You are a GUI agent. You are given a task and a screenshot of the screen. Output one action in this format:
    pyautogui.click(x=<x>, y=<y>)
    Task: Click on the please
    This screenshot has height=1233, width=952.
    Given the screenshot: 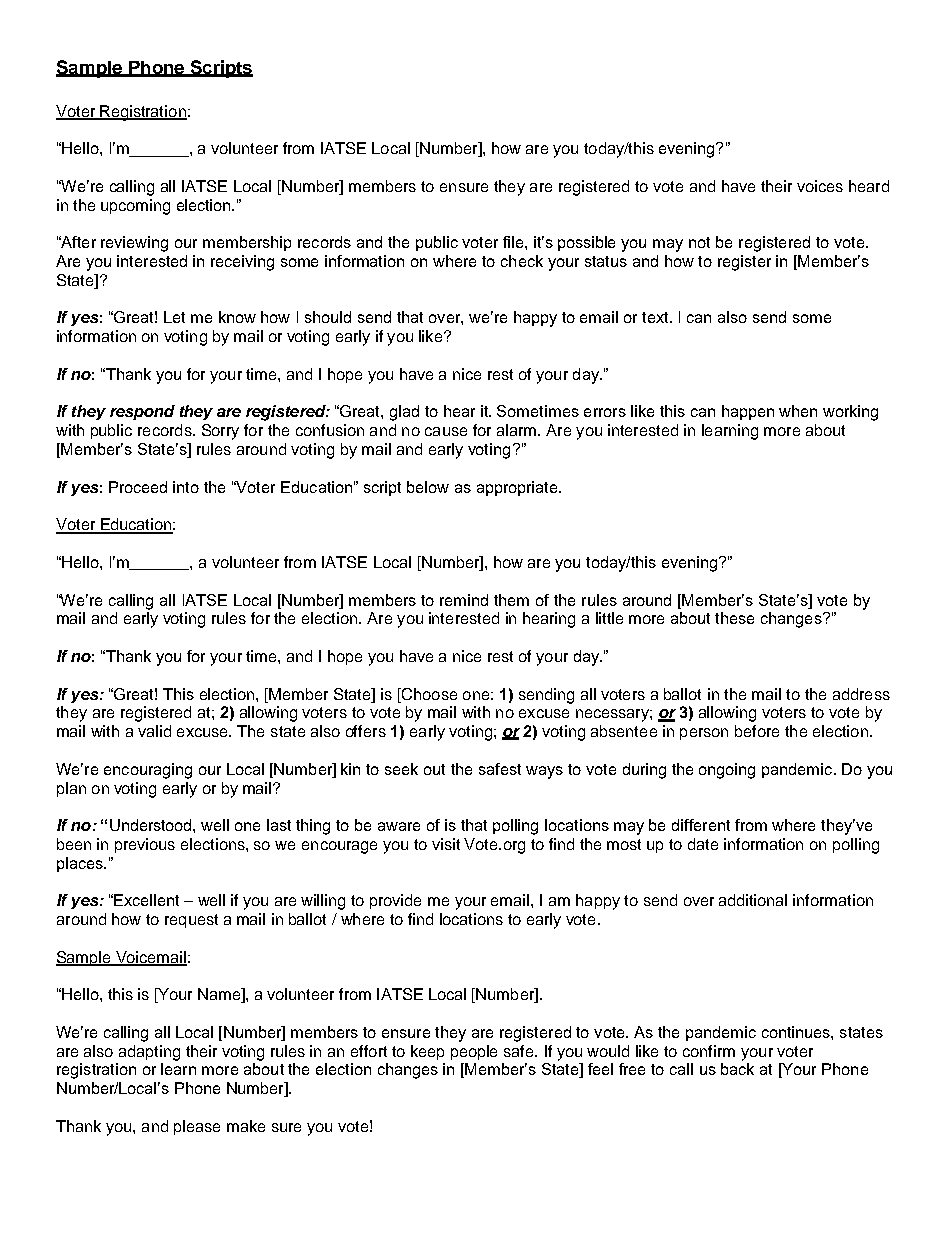 What is the action you would take?
    pyautogui.click(x=197, y=1127)
